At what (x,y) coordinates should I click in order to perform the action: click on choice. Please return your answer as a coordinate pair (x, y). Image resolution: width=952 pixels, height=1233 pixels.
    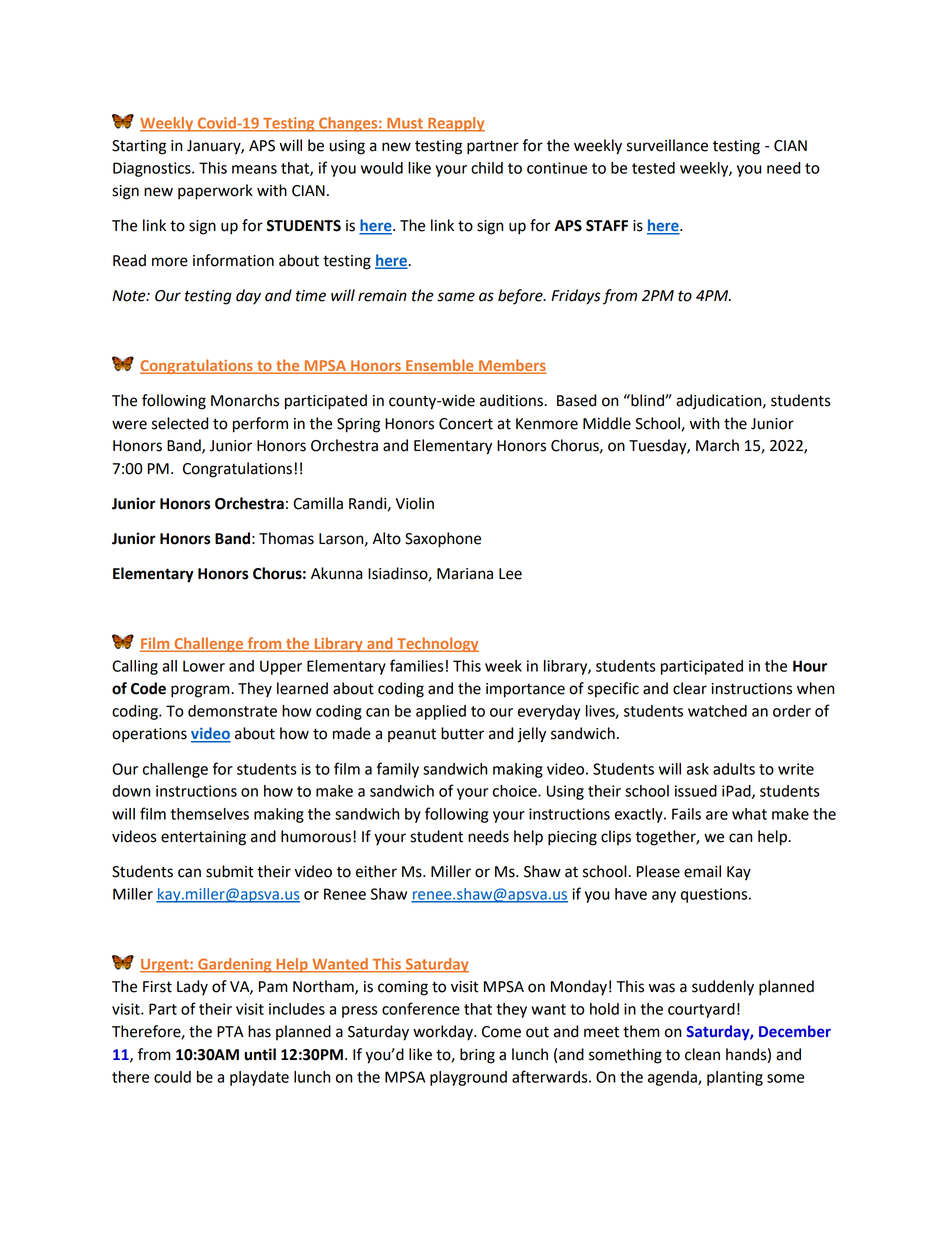
    Looking at the image, I should click on (516, 791).
